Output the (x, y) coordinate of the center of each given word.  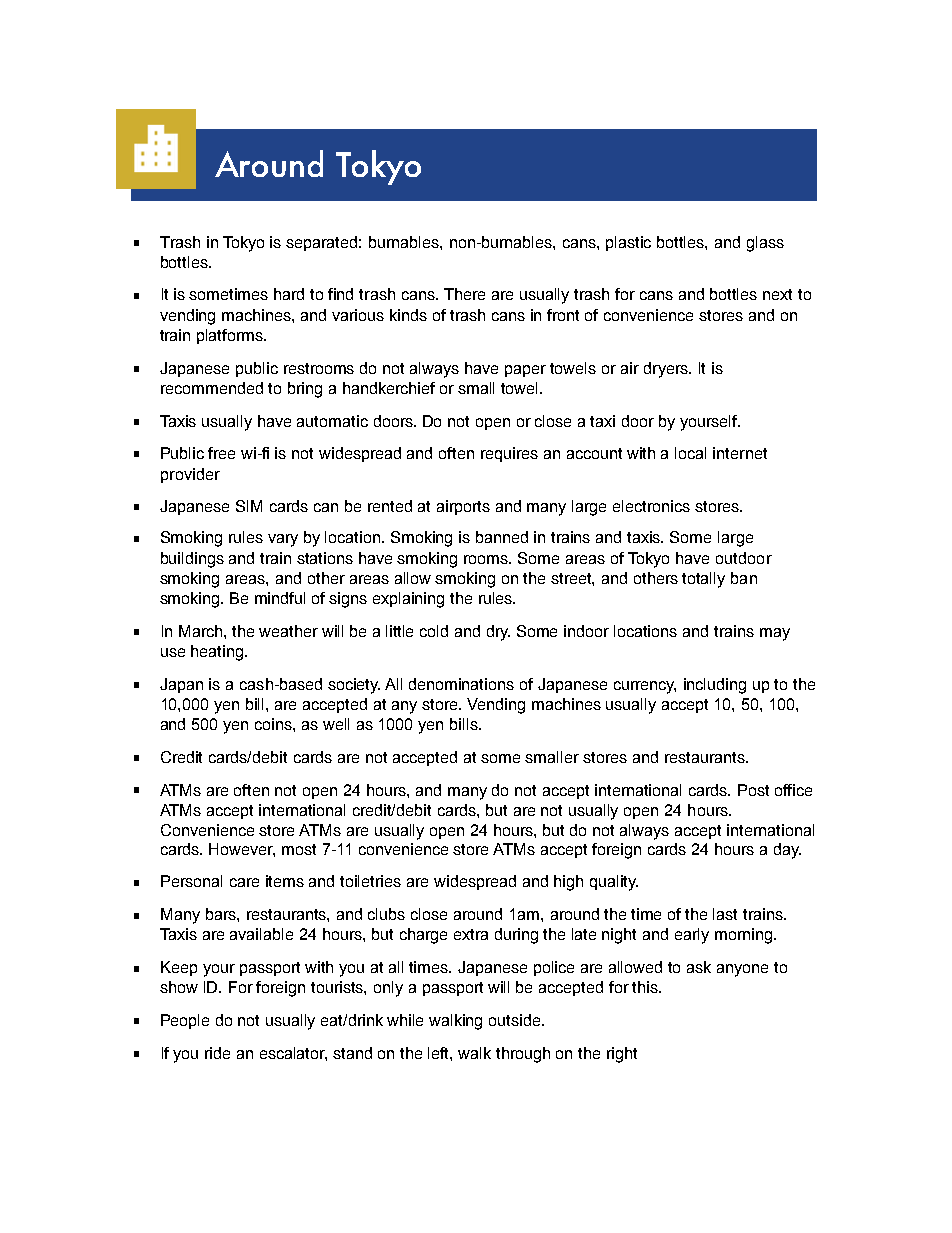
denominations (461, 684)
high (568, 883)
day (787, 851)
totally (703, 580)
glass (765, 244)
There (464, 294)
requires (509, 454)
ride (217, 1053)
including (715, 686)
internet (740, 453)
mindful (280, 598)
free (221, 453)
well (336, 724)
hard (289, 294)
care (244, 882)
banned (502, 537)
